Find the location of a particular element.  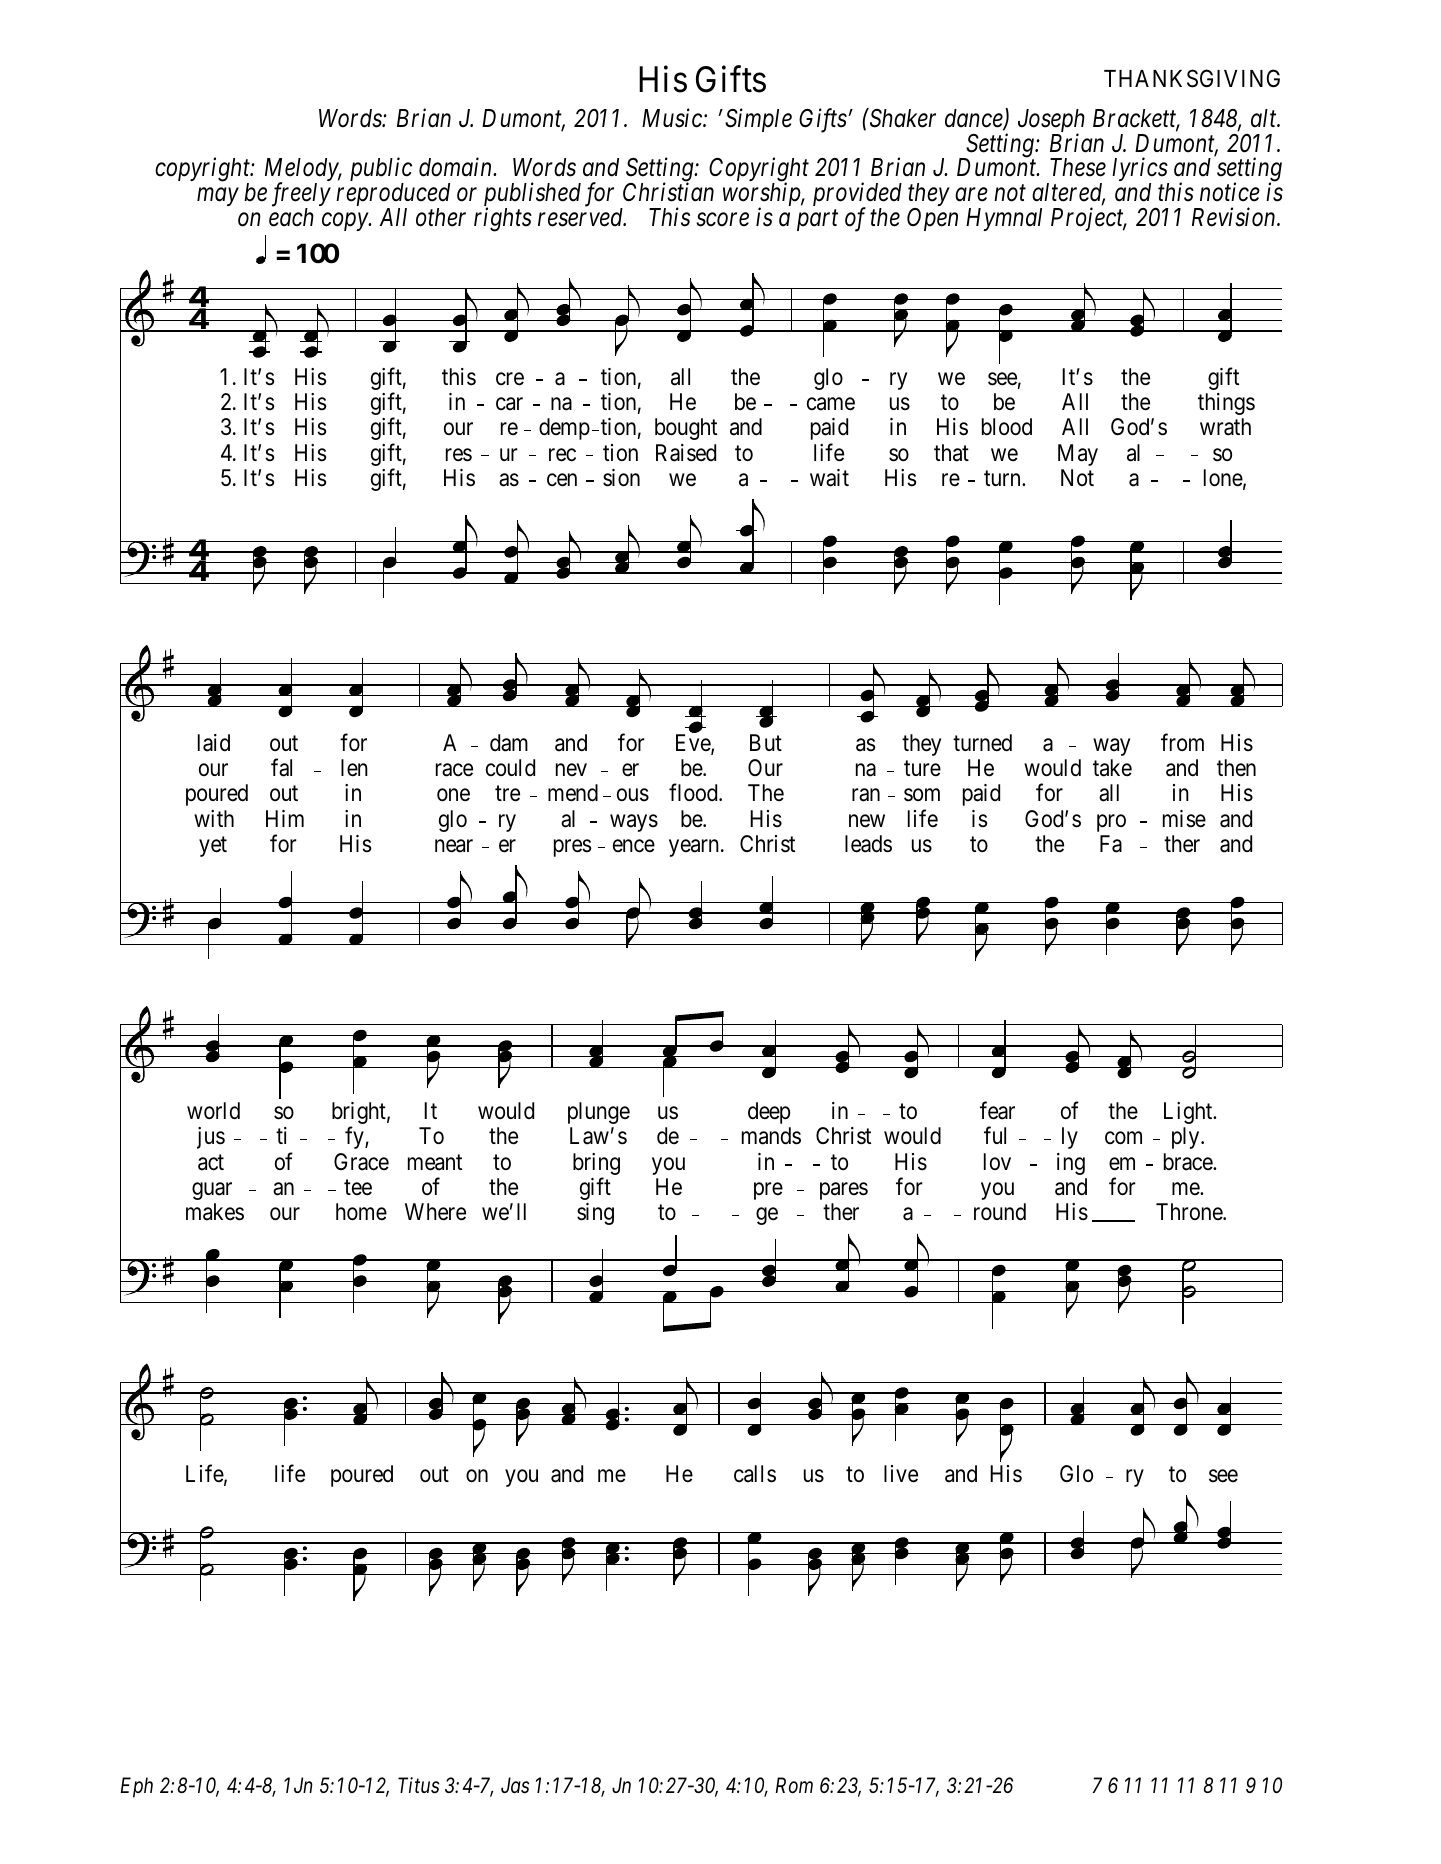

Titus is located at coordinates (418, 1785).
